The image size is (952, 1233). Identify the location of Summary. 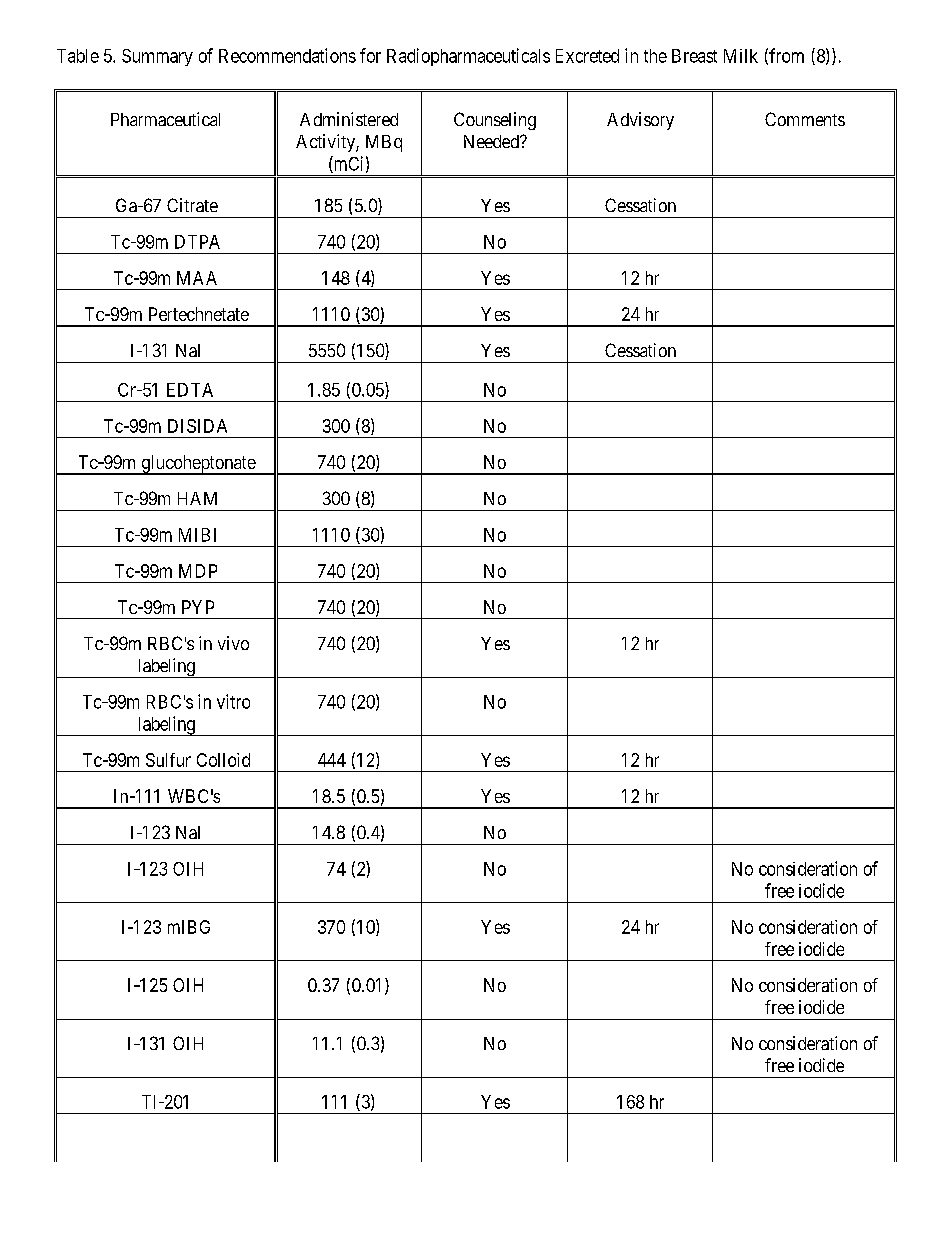
(157, 57).
